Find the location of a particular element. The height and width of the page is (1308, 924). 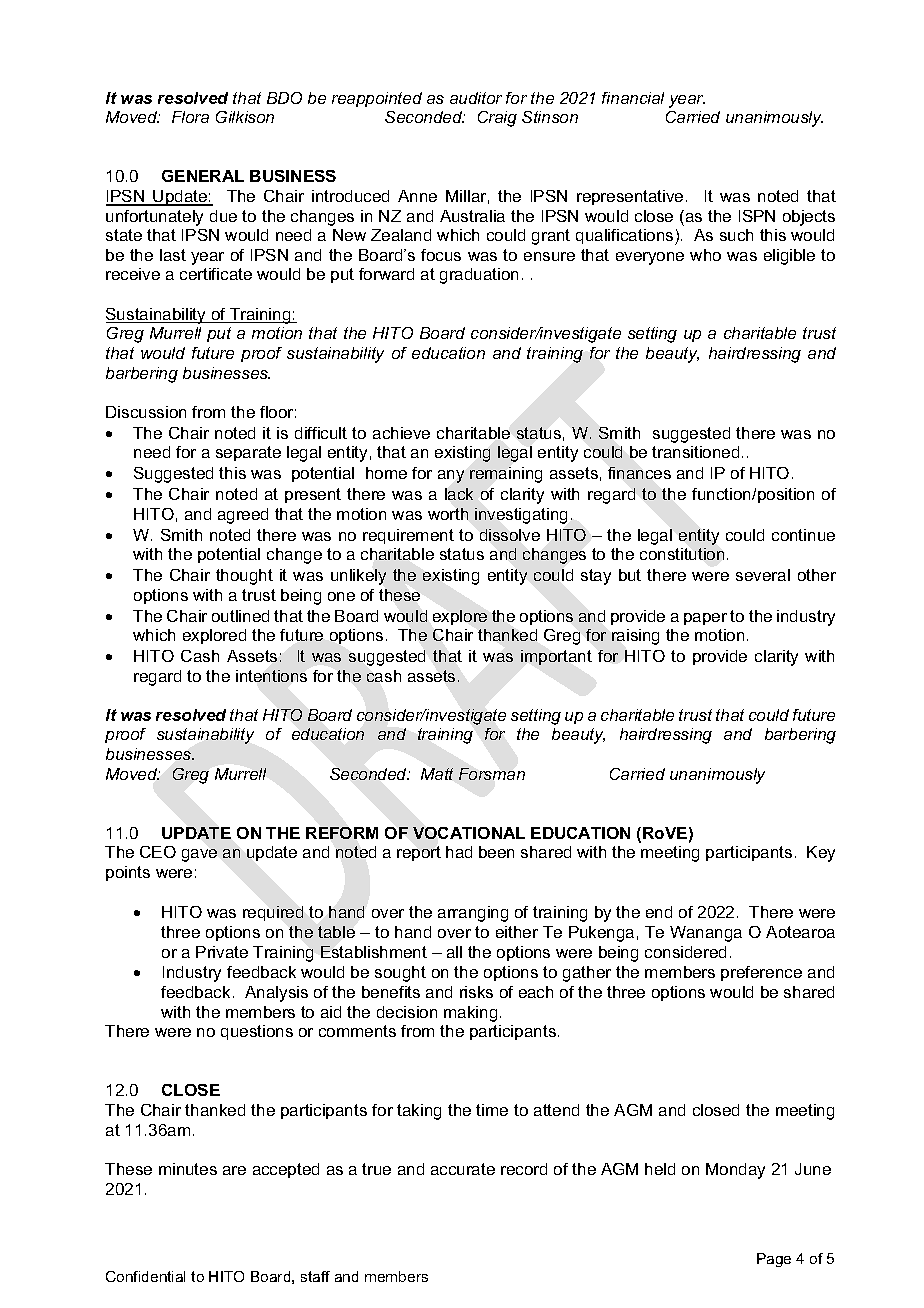

several is located at coordinates (763, 575).
